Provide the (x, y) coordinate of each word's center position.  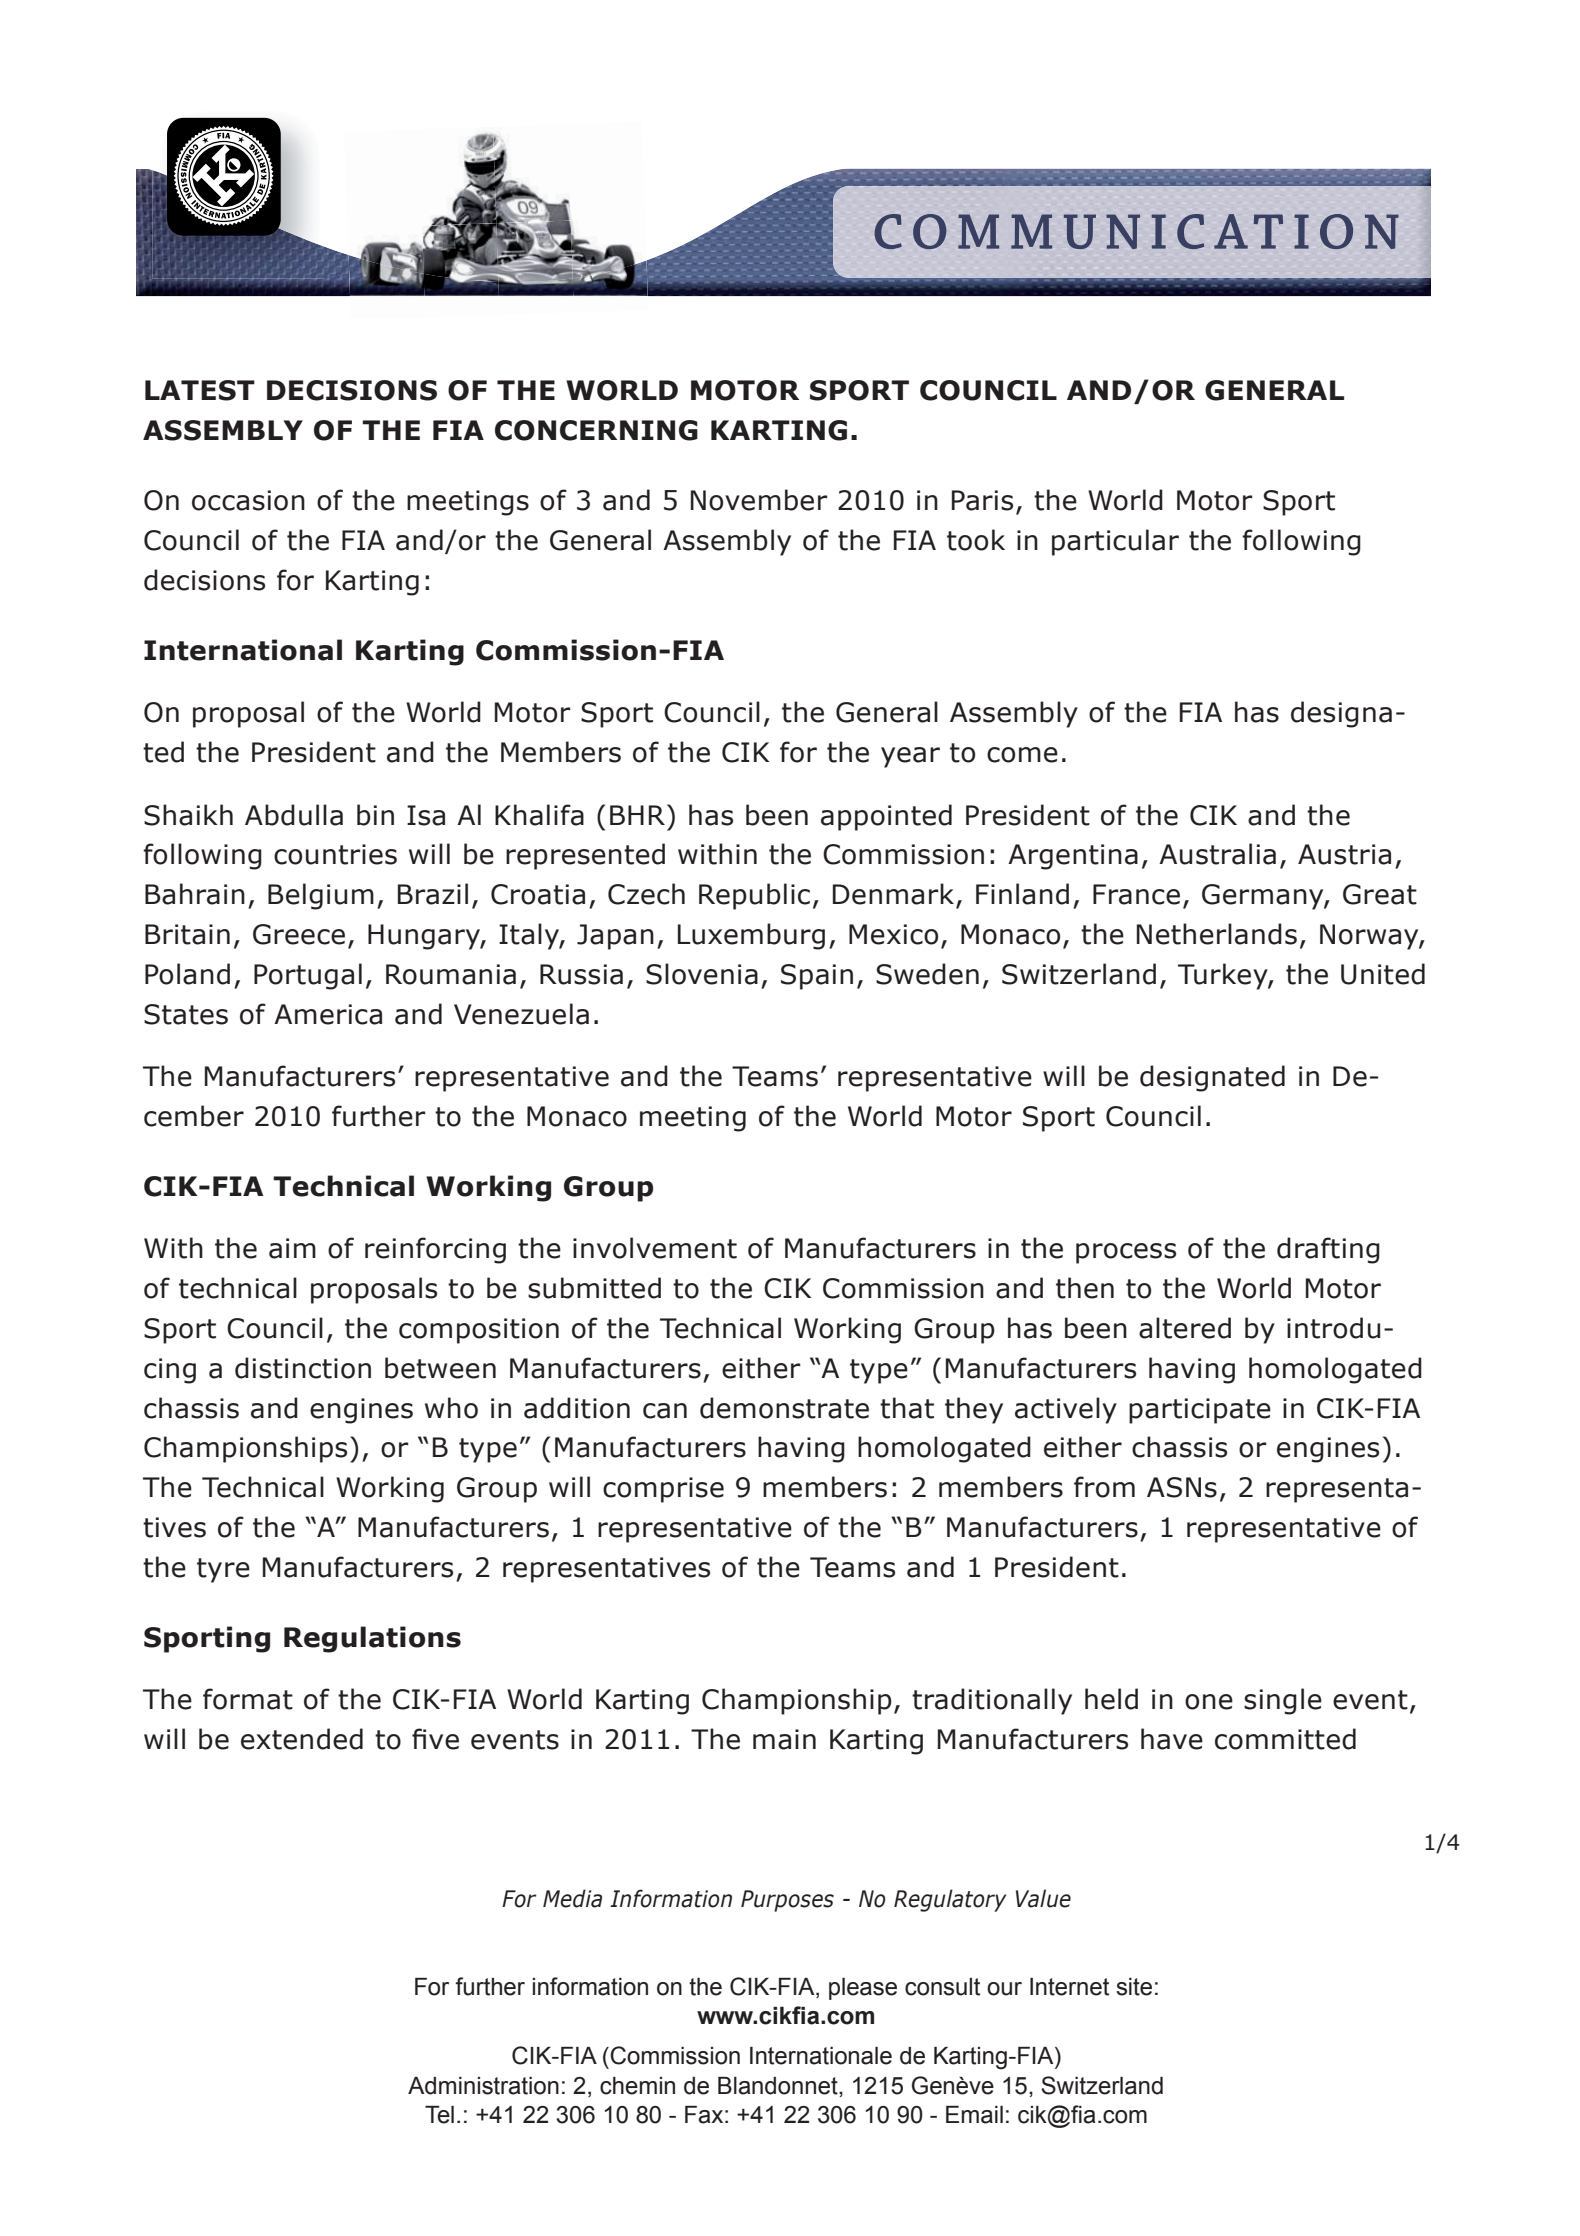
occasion (248, 500)
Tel (439, 2115)
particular (1115, 542)
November (759, 500)
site (1134, 1987)
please (863, 1989)
